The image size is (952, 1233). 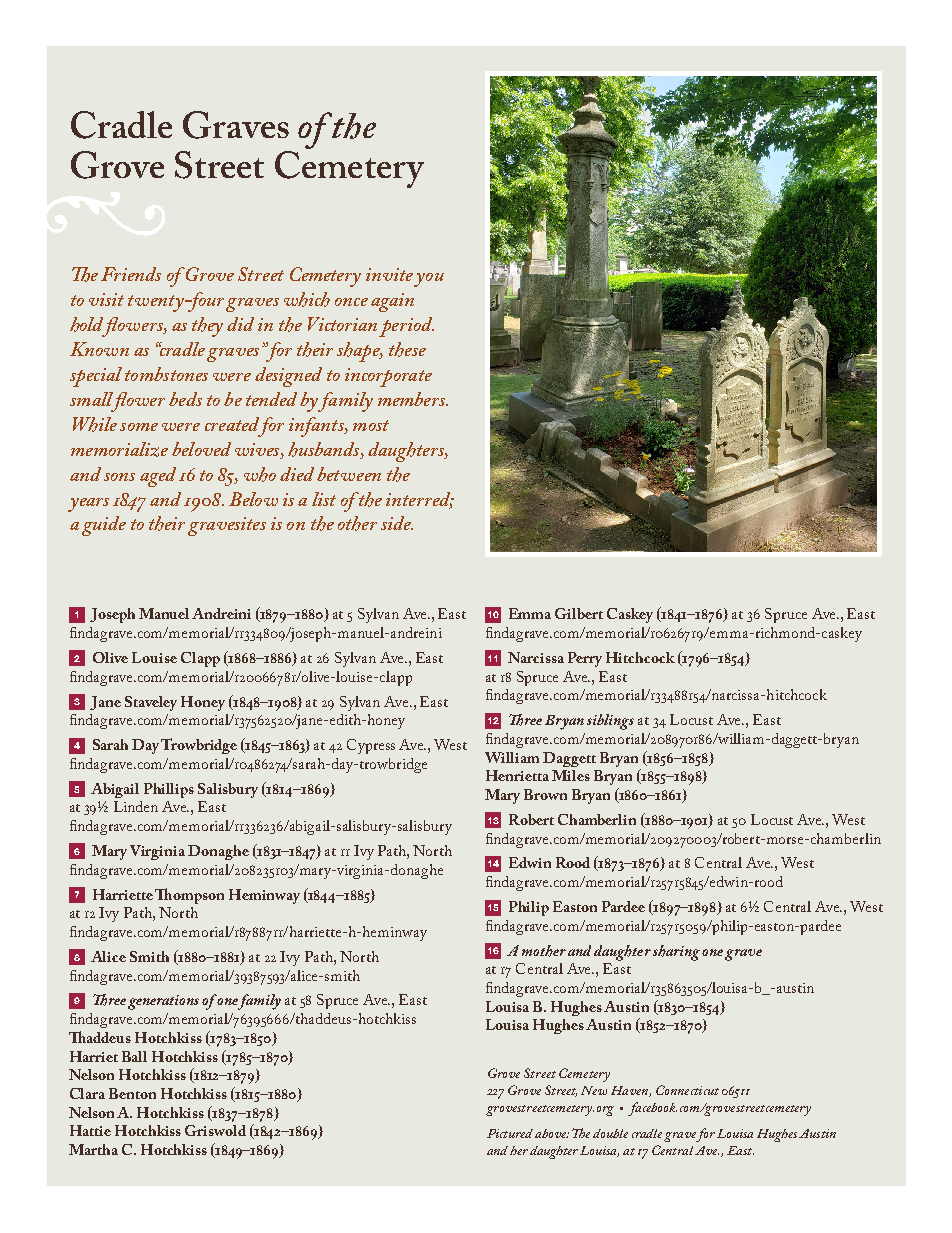 What do you see at coordinates (132, 1093) in the screenshot?
I see `Benton` at bounding box center [132, 1093].
